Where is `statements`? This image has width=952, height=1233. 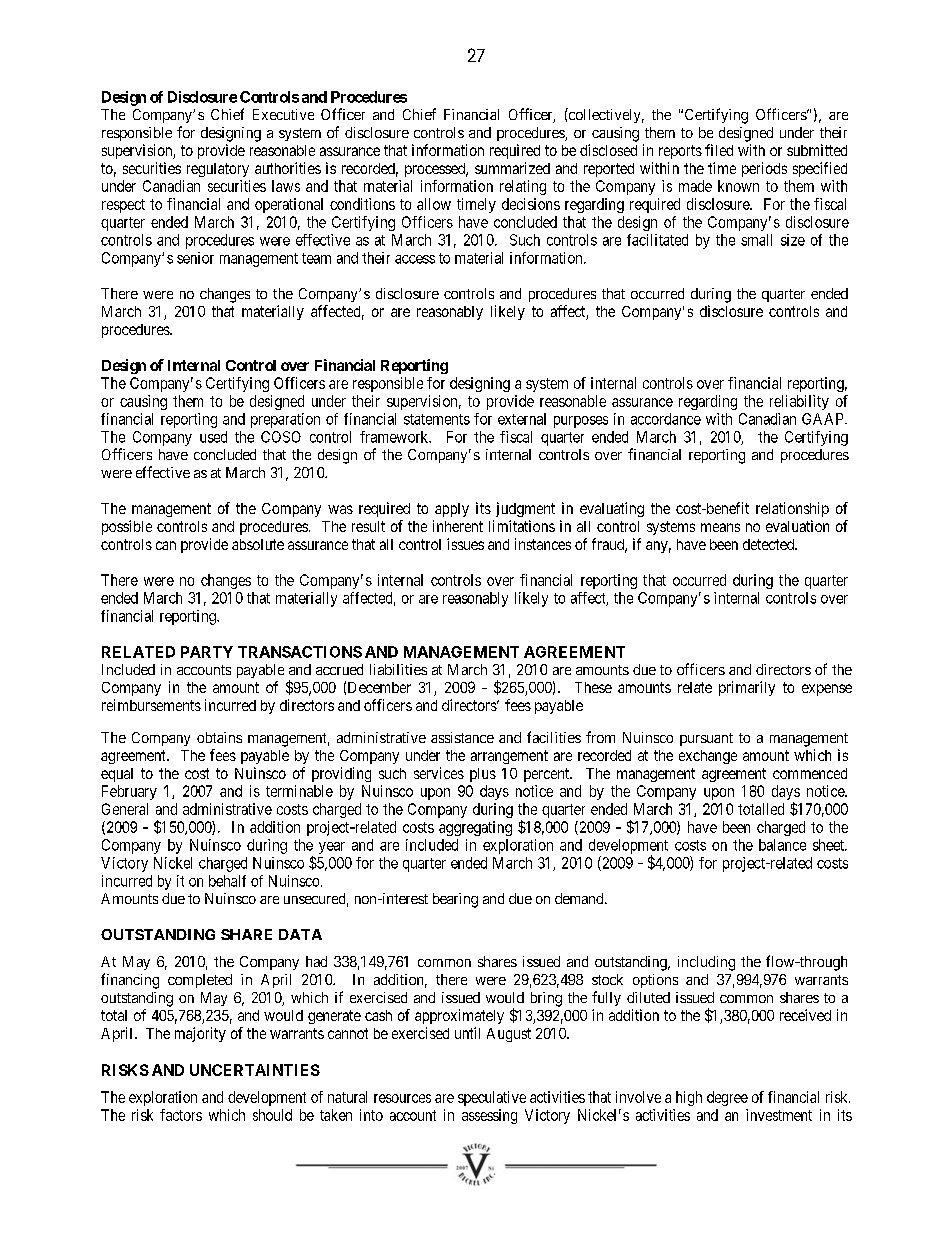 statements is located at coordinates (437, 419).
